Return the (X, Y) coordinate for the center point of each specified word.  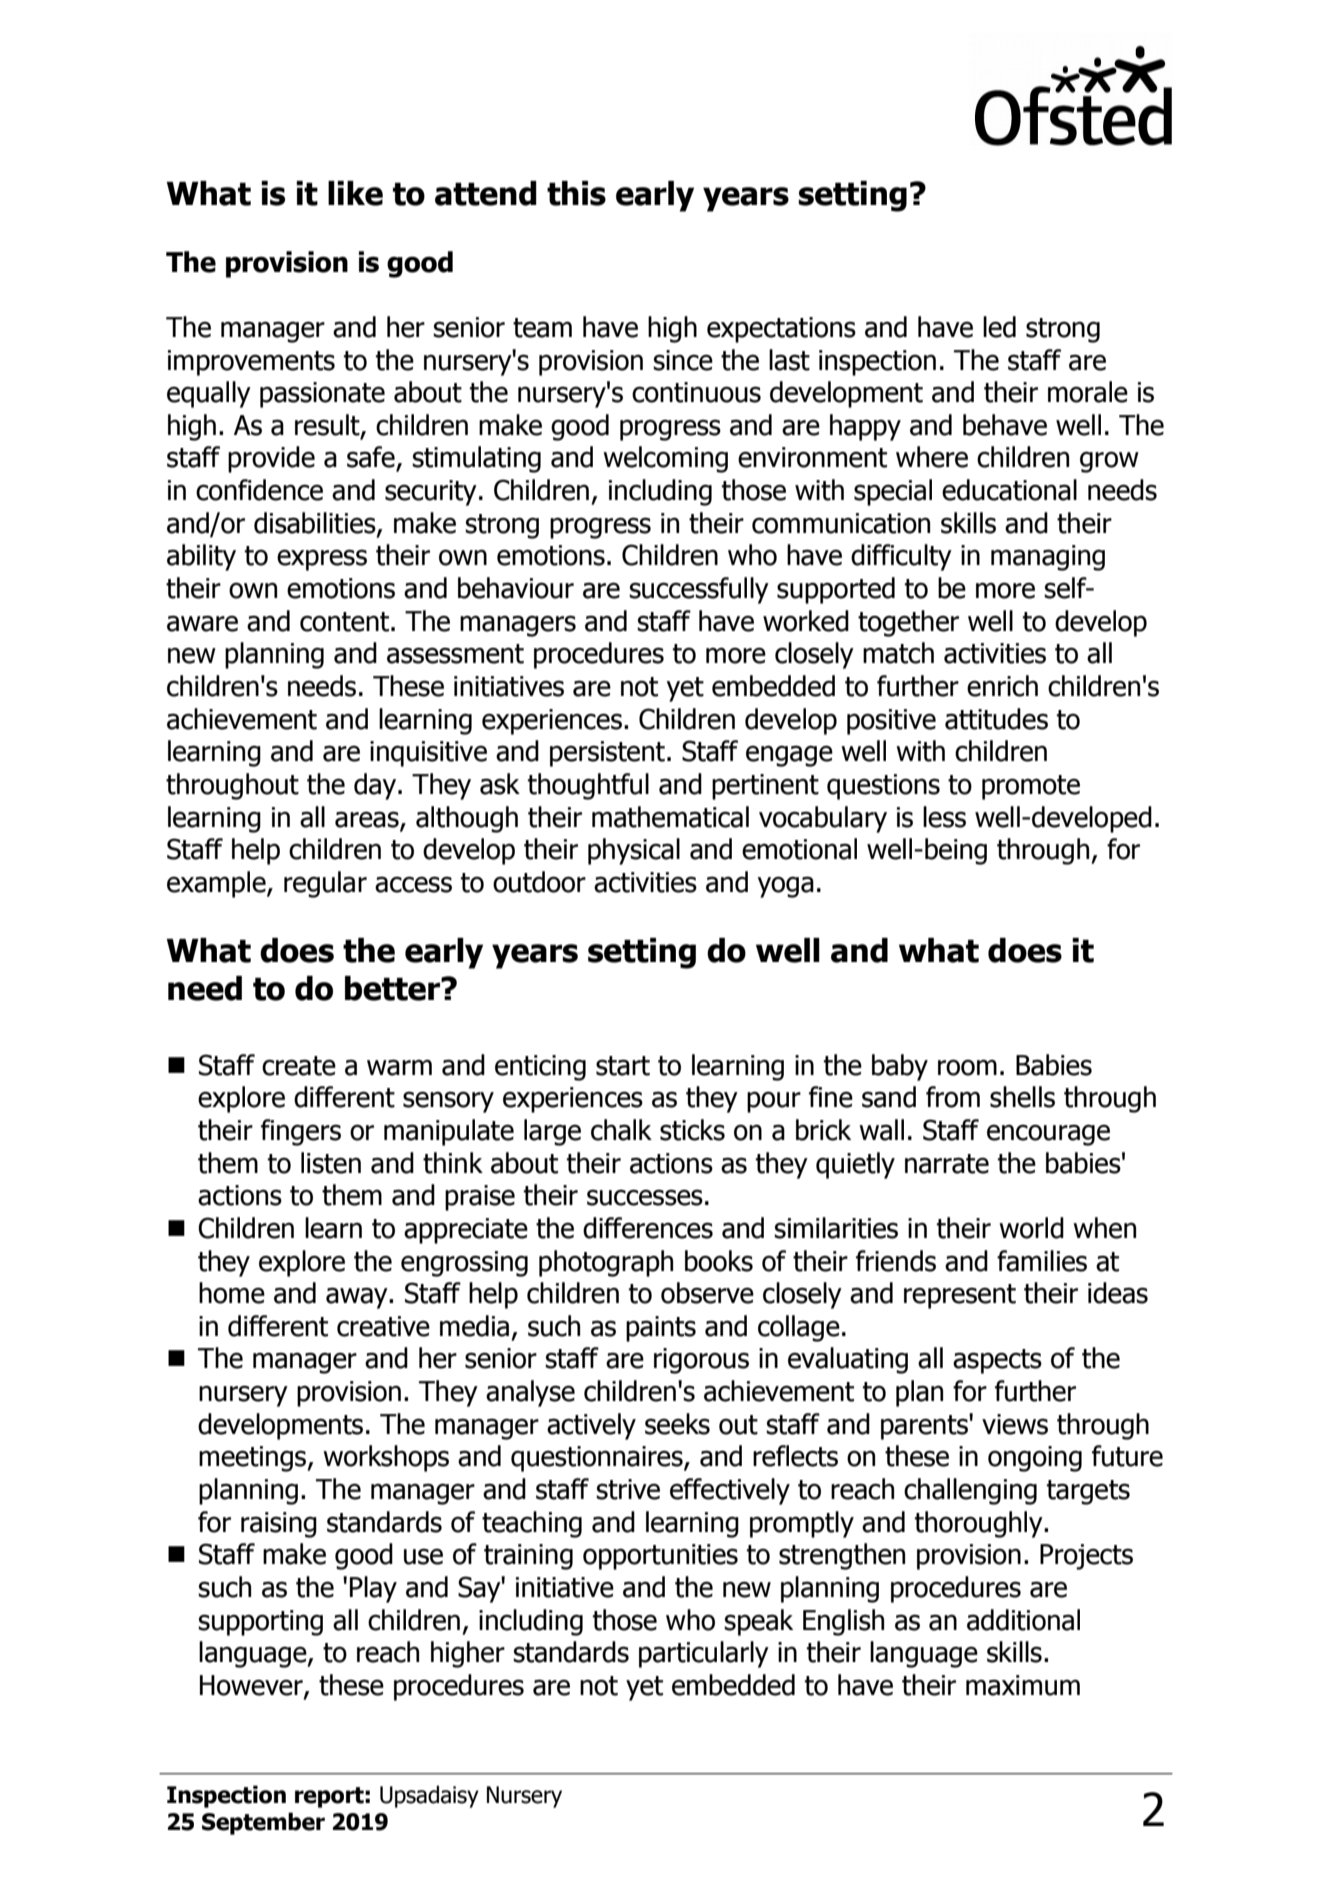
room (967, 1067)
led (999, 327)
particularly (704, 1654)
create (299, 1066)
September (263, 1823)
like (355, 193)
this (576, 193)
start (623, 1066)
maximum (1023, 1685)
